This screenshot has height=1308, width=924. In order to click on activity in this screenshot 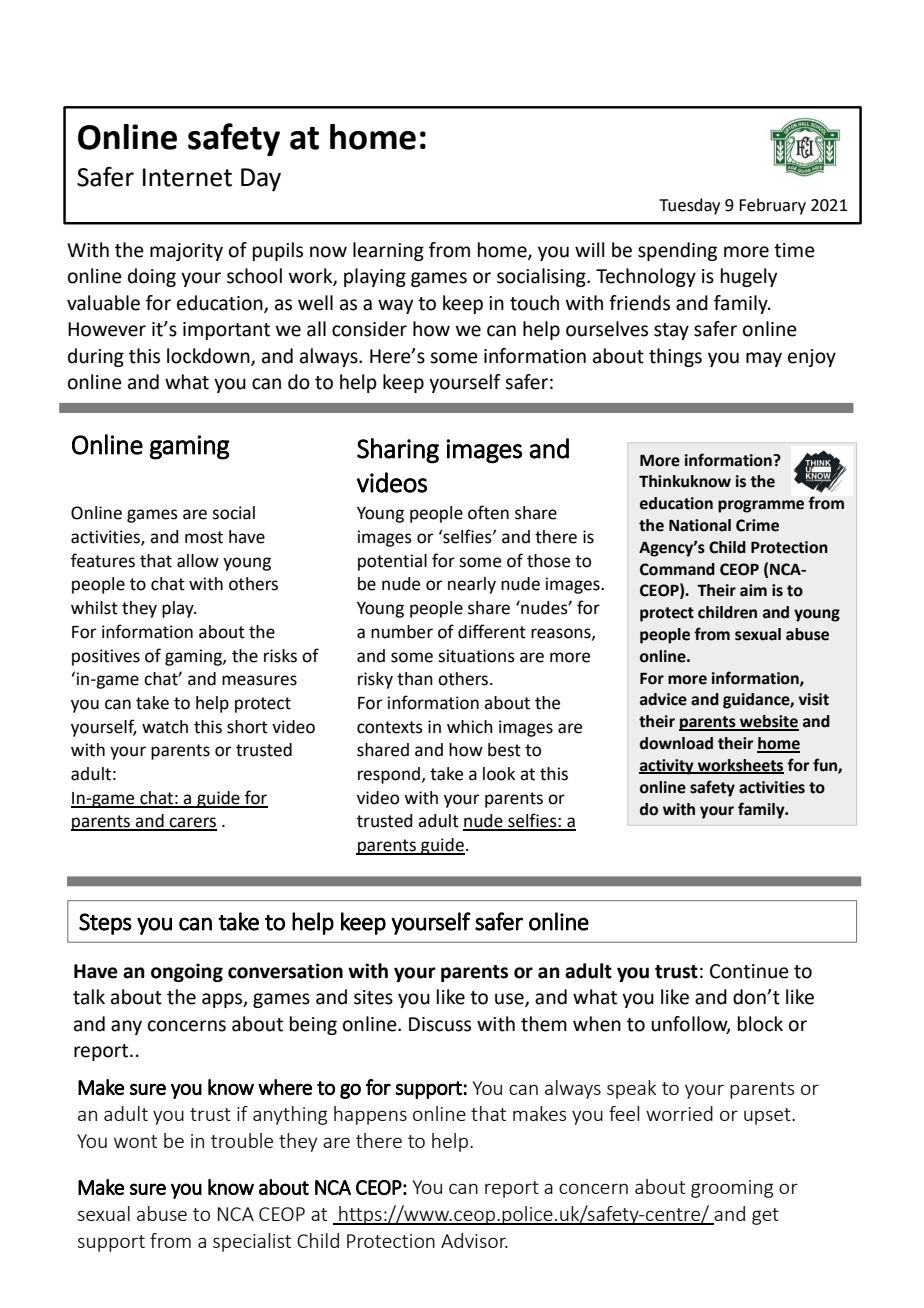, I will do `click(667, 767)`.
